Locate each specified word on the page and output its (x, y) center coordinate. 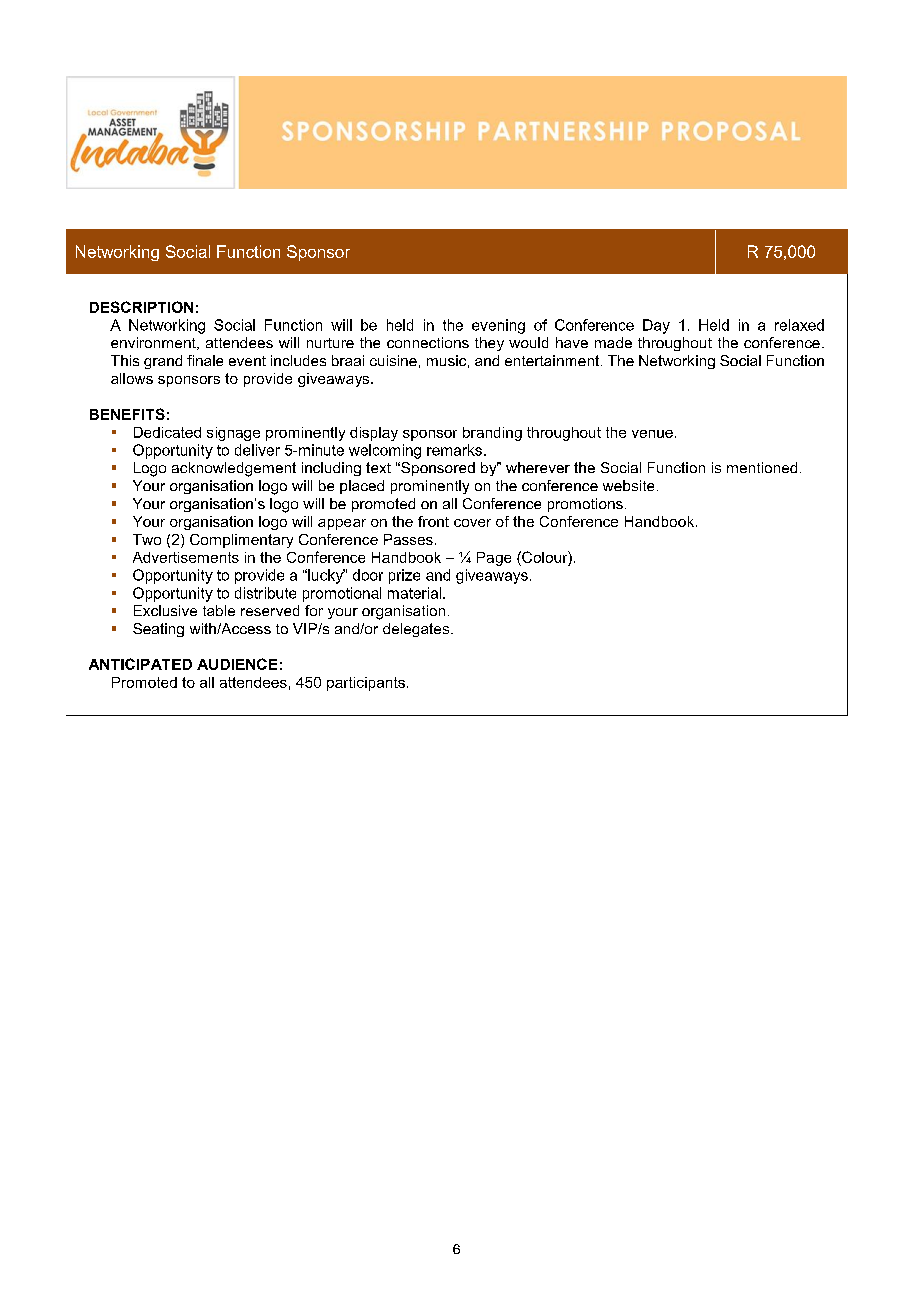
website (628, 485)
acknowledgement (234, 469)
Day (656, 326)
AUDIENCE (237, 664)
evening (498, 326)
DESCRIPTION (141, 307)
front (433, 521)
